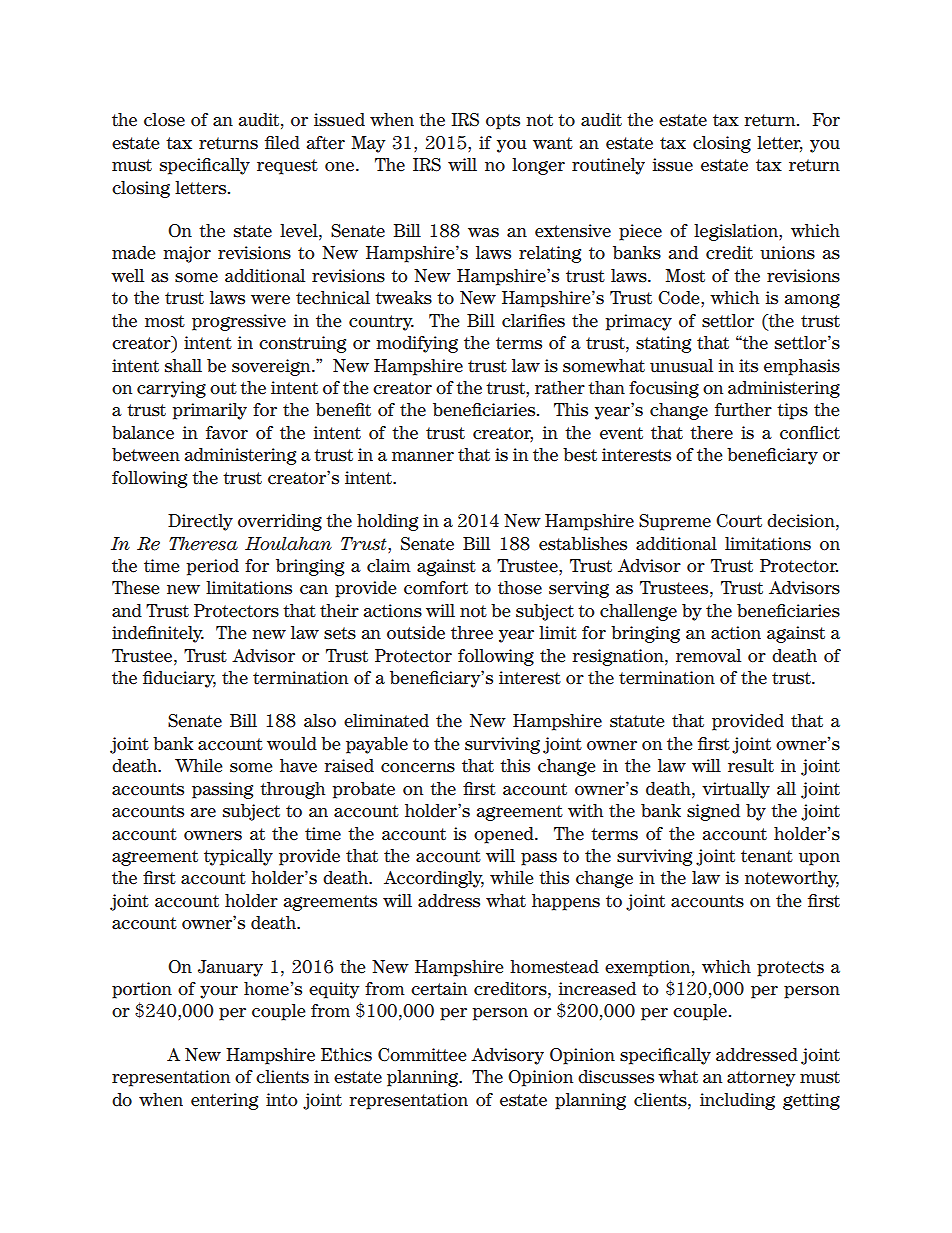 The width and height of the screenshot is (952, 1233). I want to click on further, so click(743, 410).
